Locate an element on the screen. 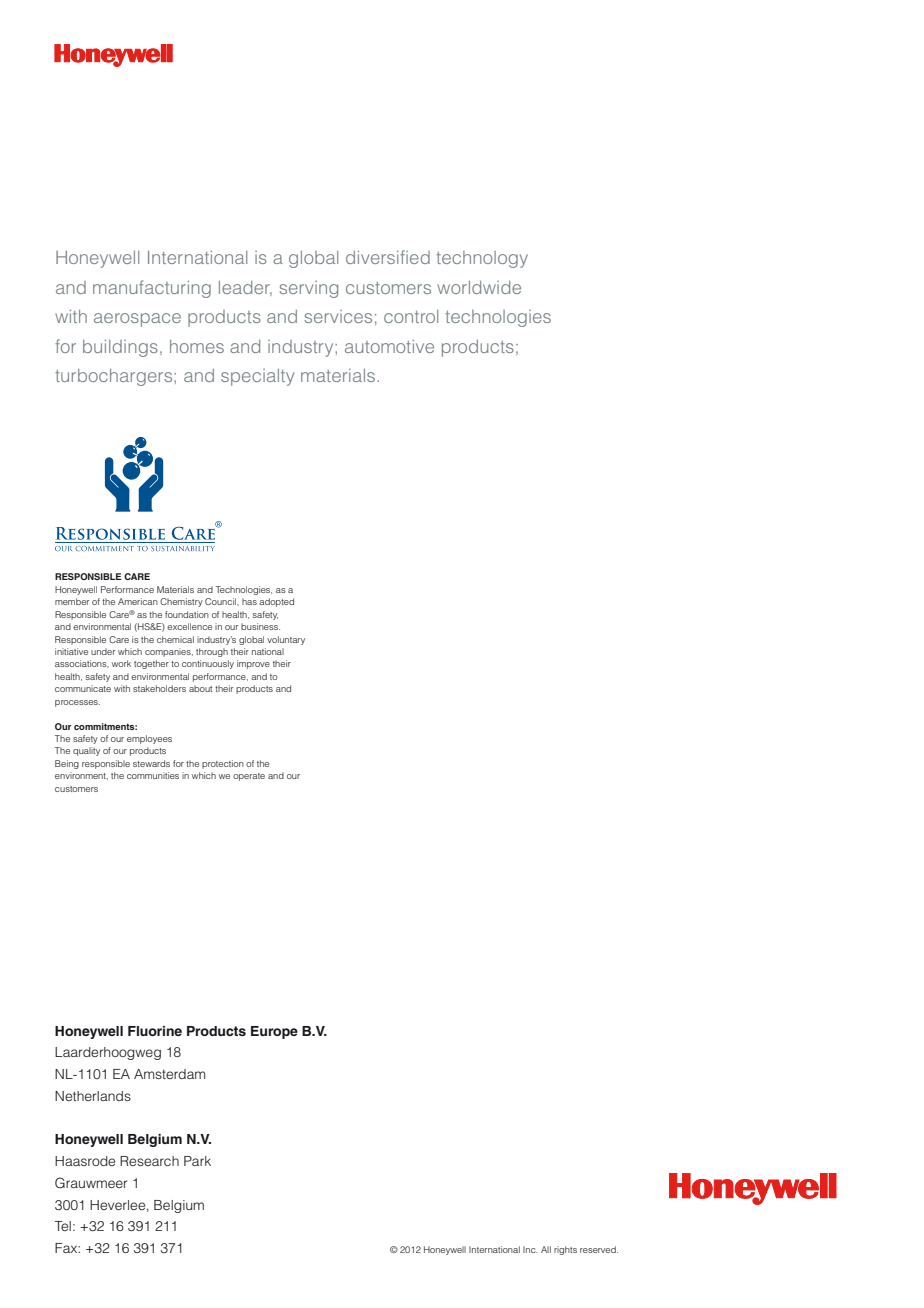 The width and height of the screenshot is (924, 1308). stewards is located at coordinates (151, 763).
